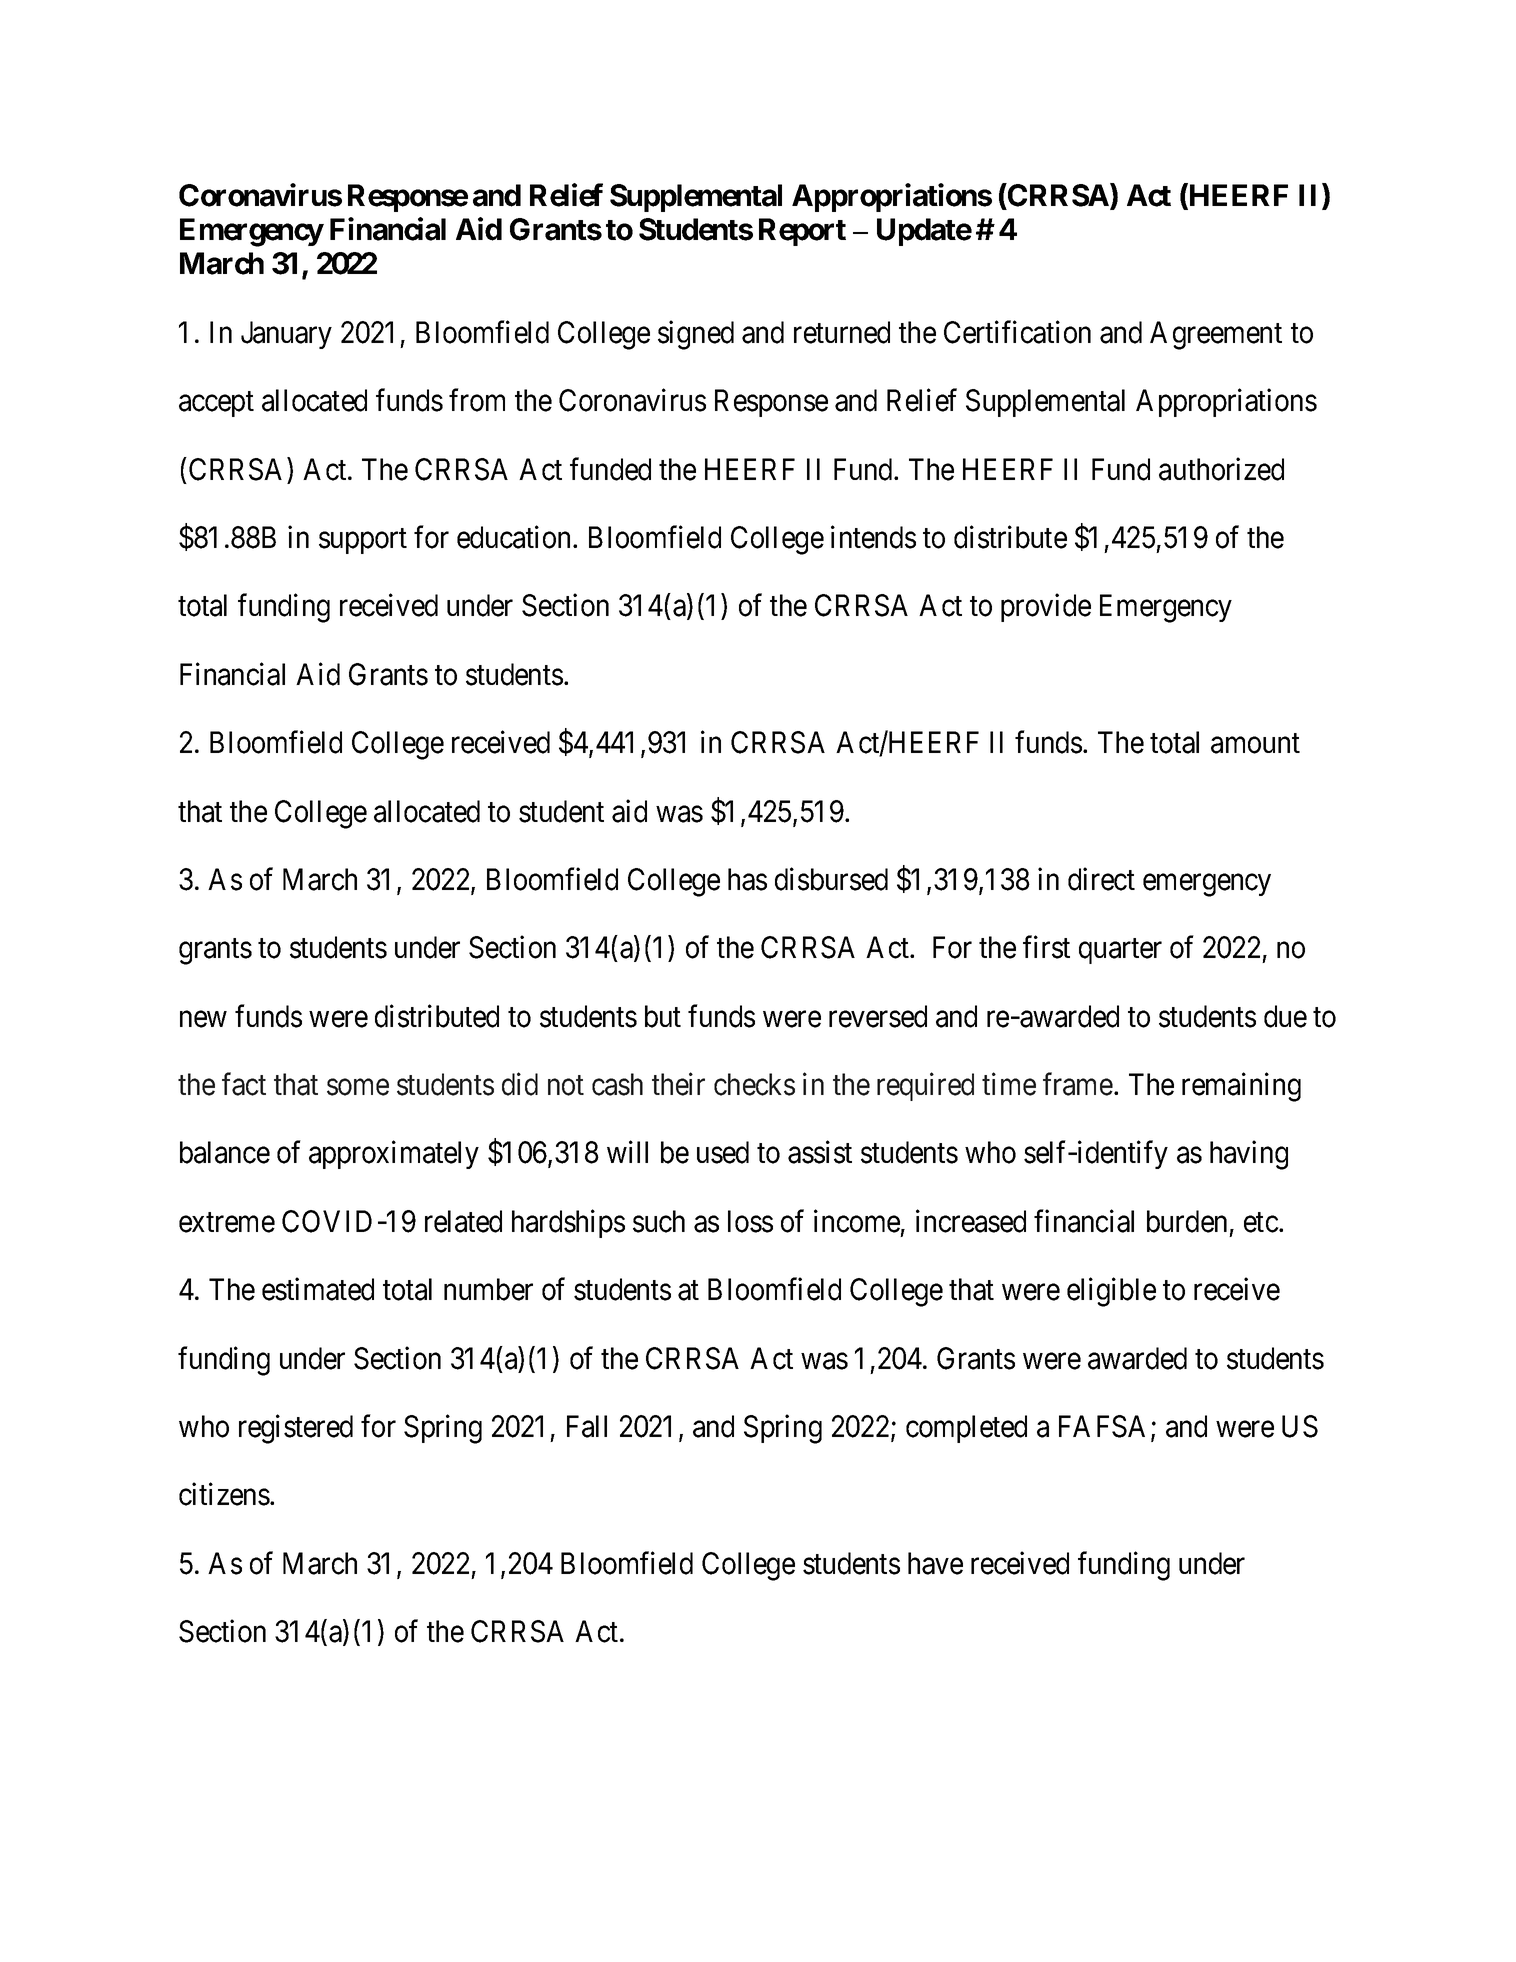 The image size is (1516, 1962). Describe the element at coordinates (750, 1221) in the screenshot. I see `loss` at that location.
